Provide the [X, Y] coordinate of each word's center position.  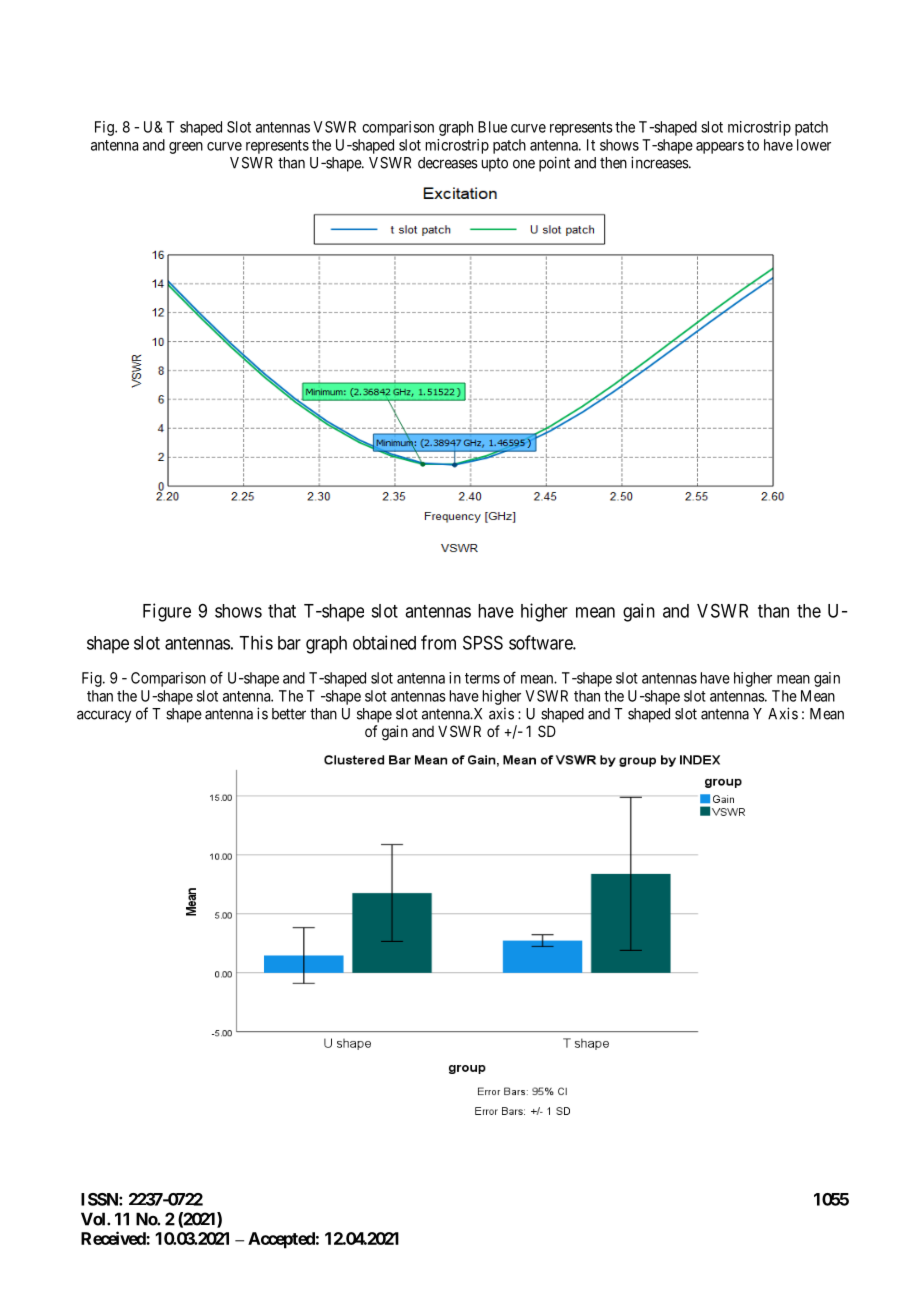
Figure [167, 612]
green [186, 148]
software [541, 642]
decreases [448, 163]
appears [720, 148]
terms [482, 678]
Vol [94, 1219]
